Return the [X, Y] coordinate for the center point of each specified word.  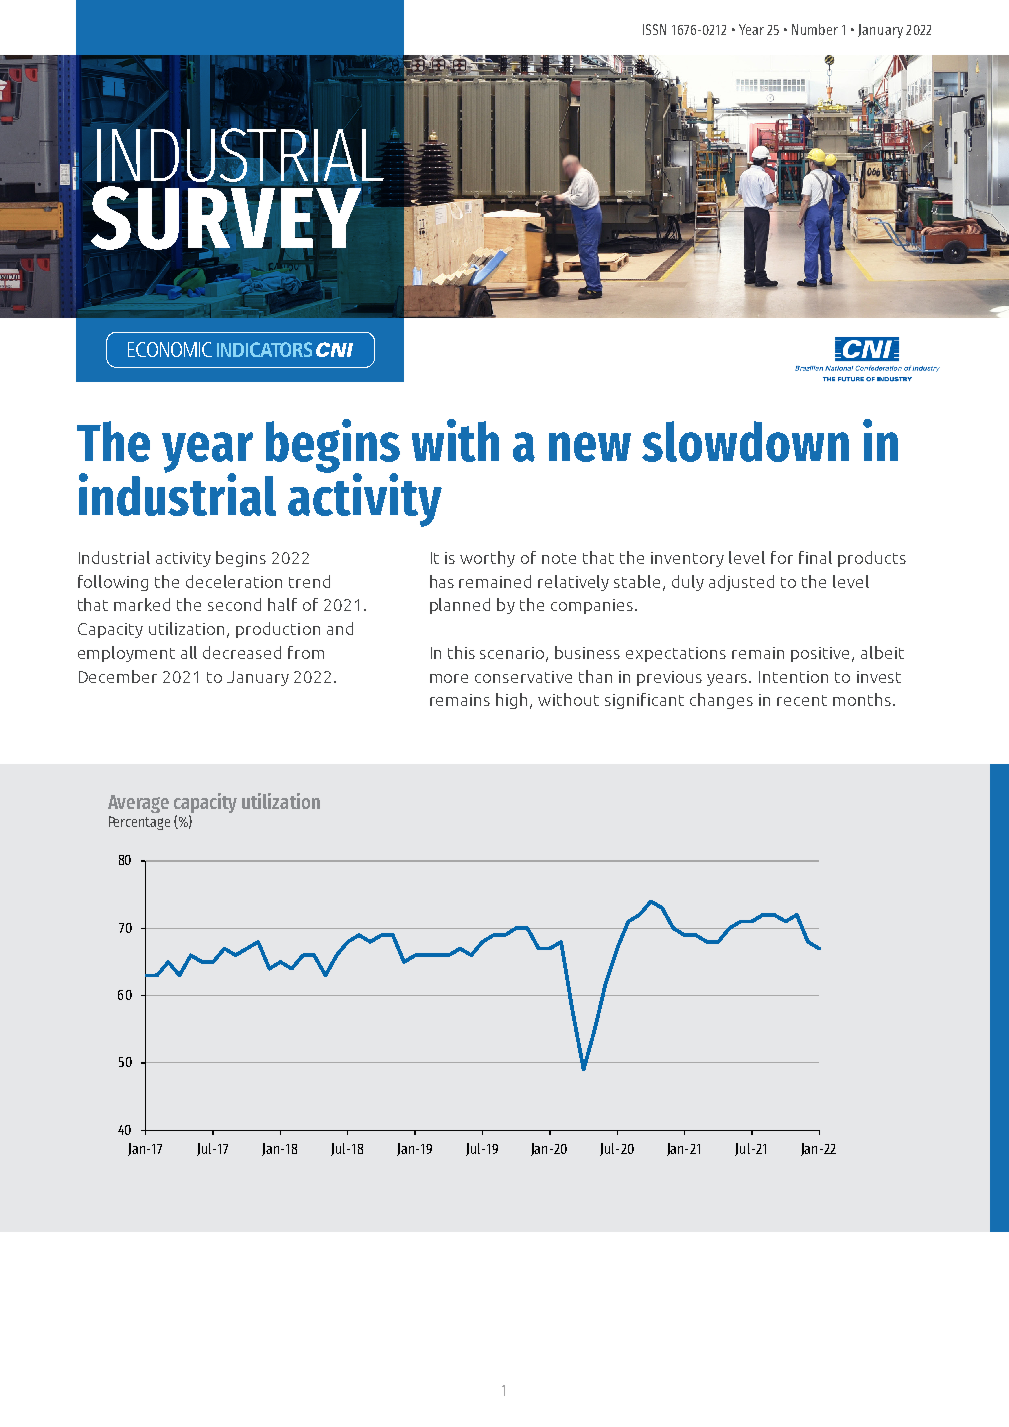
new [590, 447]
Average [138, 804]
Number [815, 29]
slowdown [745, 441]
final [815, 557]
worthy [487, 559]
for [782, 557]
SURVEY [226, 218]
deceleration [234, 581]
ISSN [654, 29]
